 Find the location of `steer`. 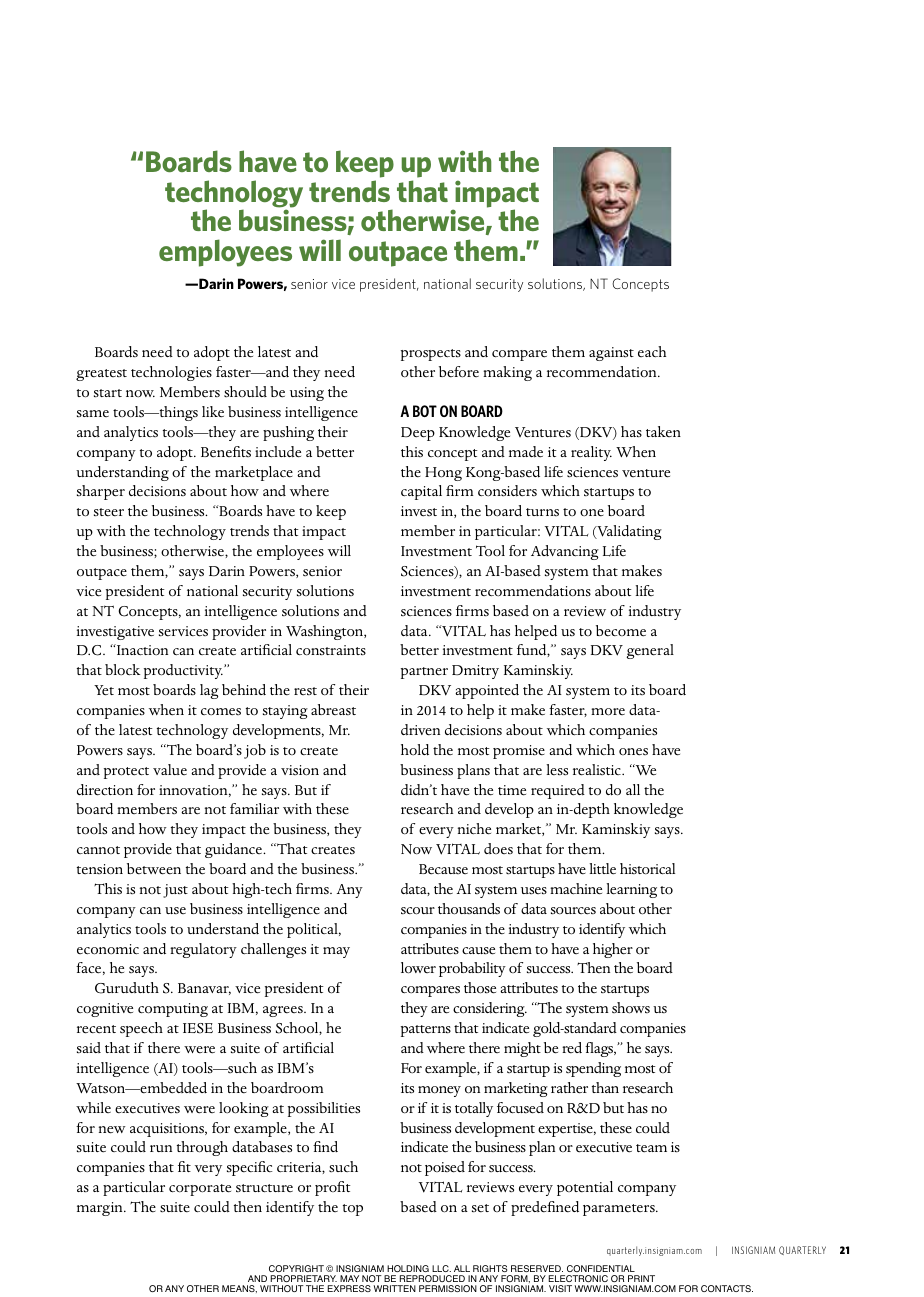

steer is located at coordinates (109, 512).
